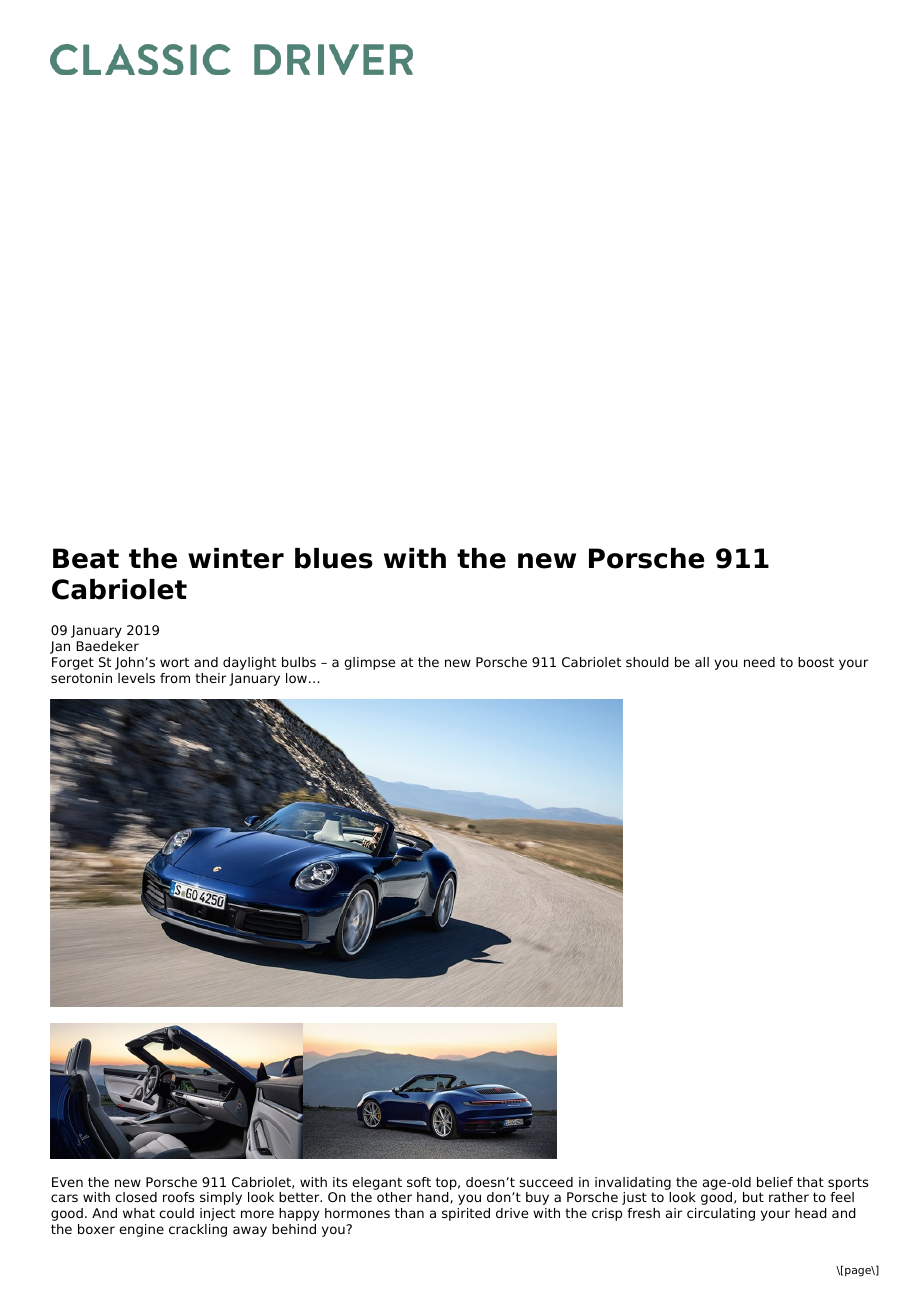 This screenshot has width=924, height=1308. I want to click on spirited, so click(466, 1214).
